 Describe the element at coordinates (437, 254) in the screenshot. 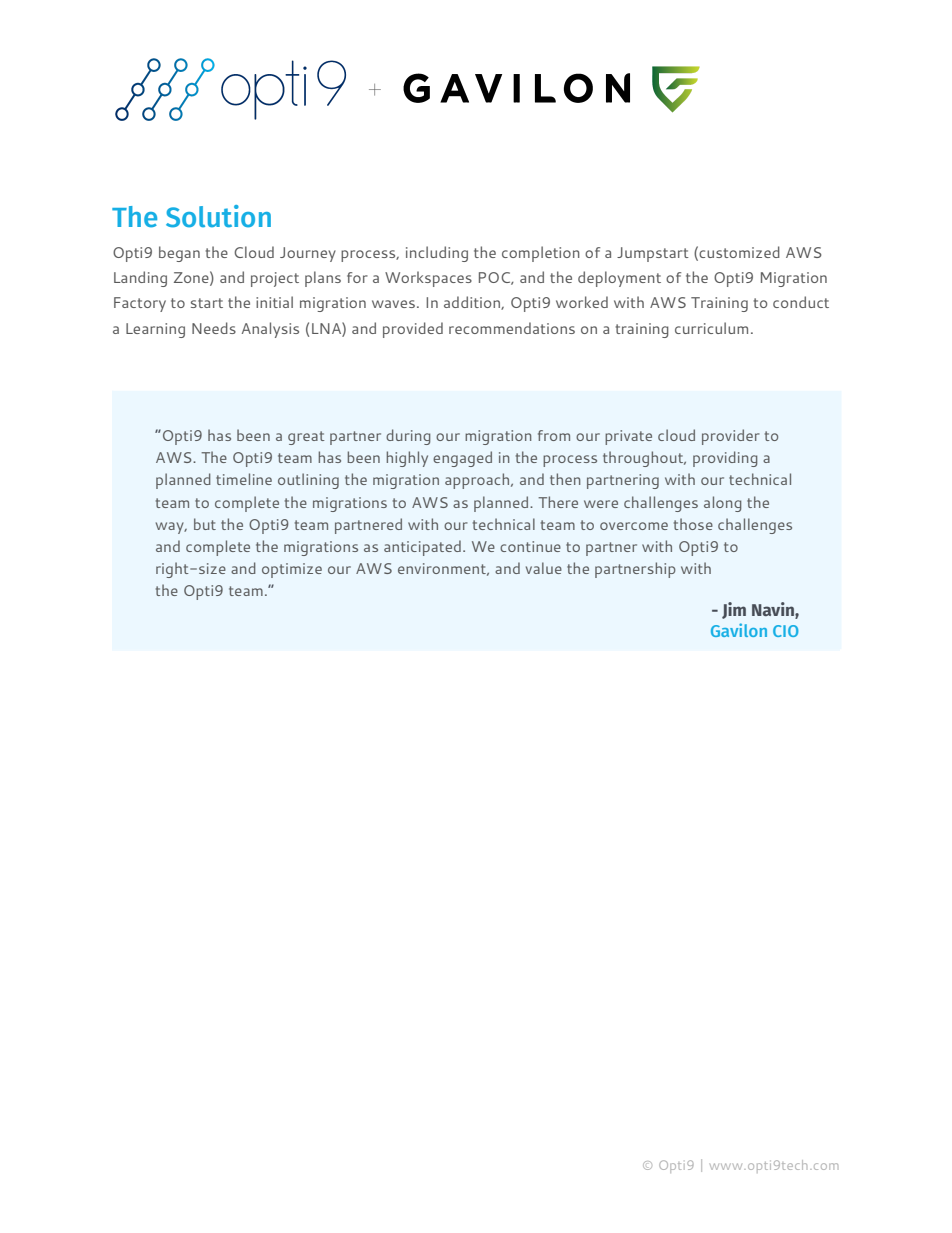

I see `including` at that location.
